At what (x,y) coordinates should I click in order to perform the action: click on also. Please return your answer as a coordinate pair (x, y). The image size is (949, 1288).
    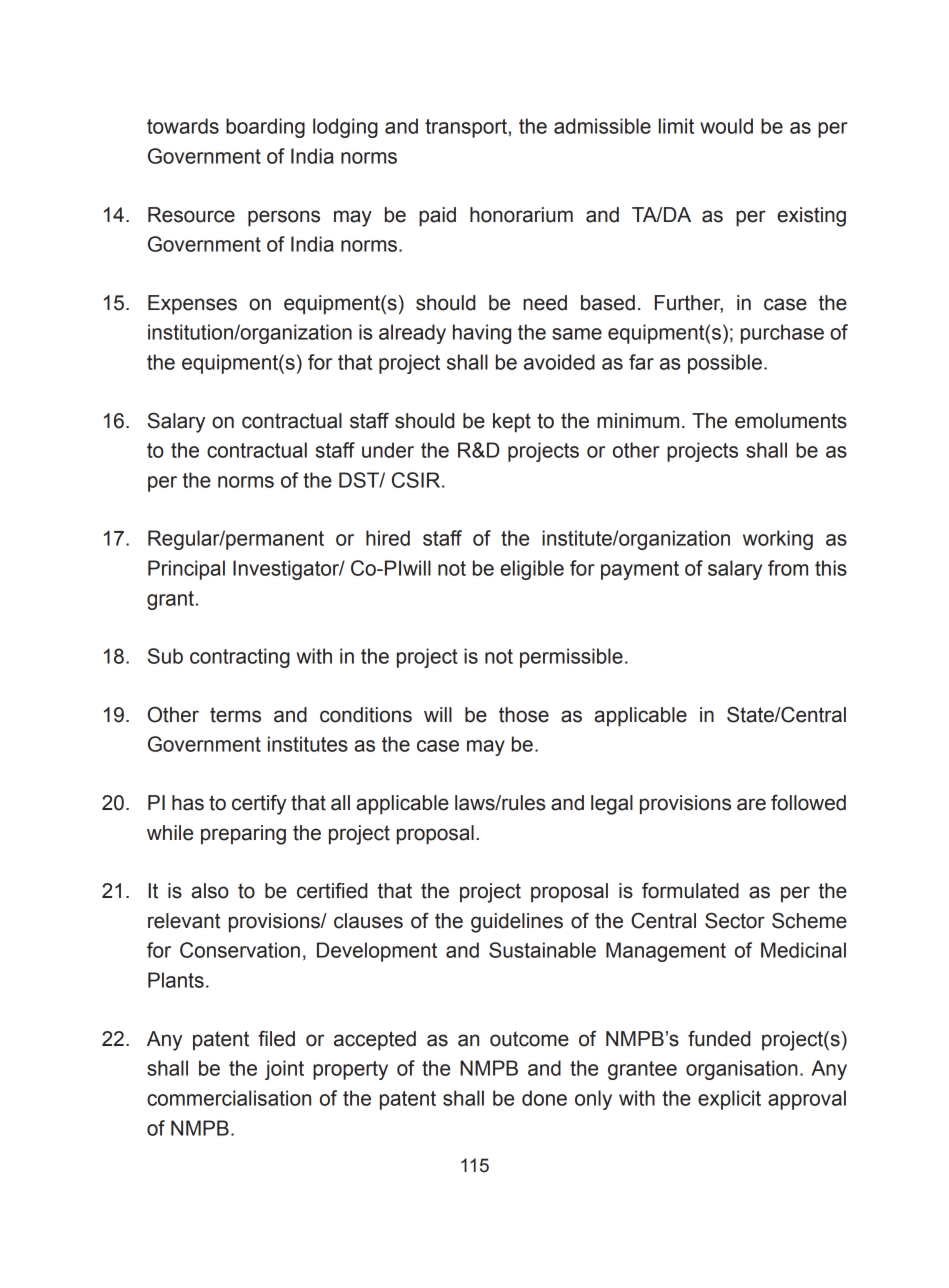
    Looking at the image, I should click on (210, 891).
